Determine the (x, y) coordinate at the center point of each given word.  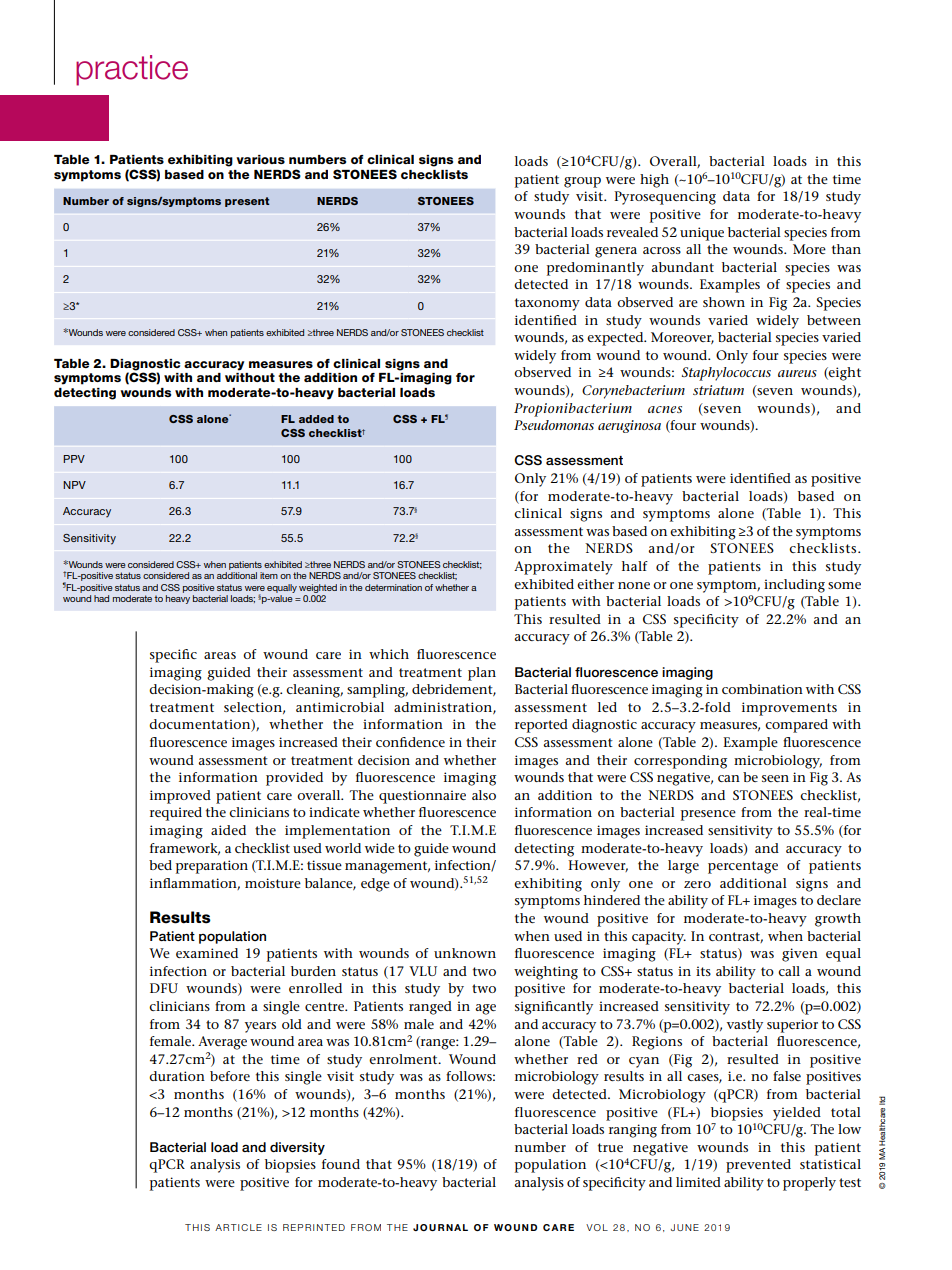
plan (482, 674)
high (654, 181)
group (582, 182)
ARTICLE (238, 1227)
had (101, 598)
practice (132, 70)
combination (762, 689)
